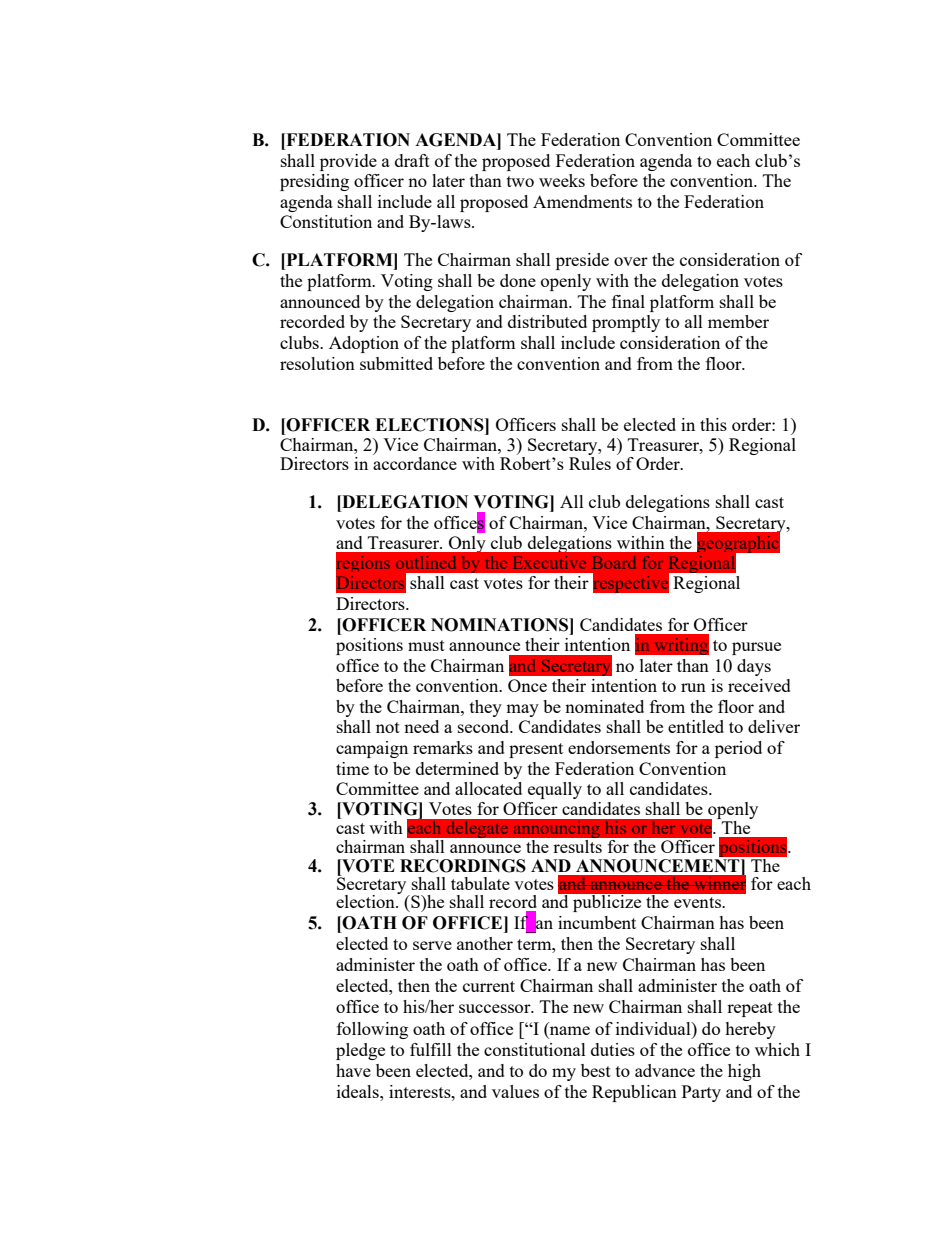  I want to click on pledge, so click(360, 1051).
